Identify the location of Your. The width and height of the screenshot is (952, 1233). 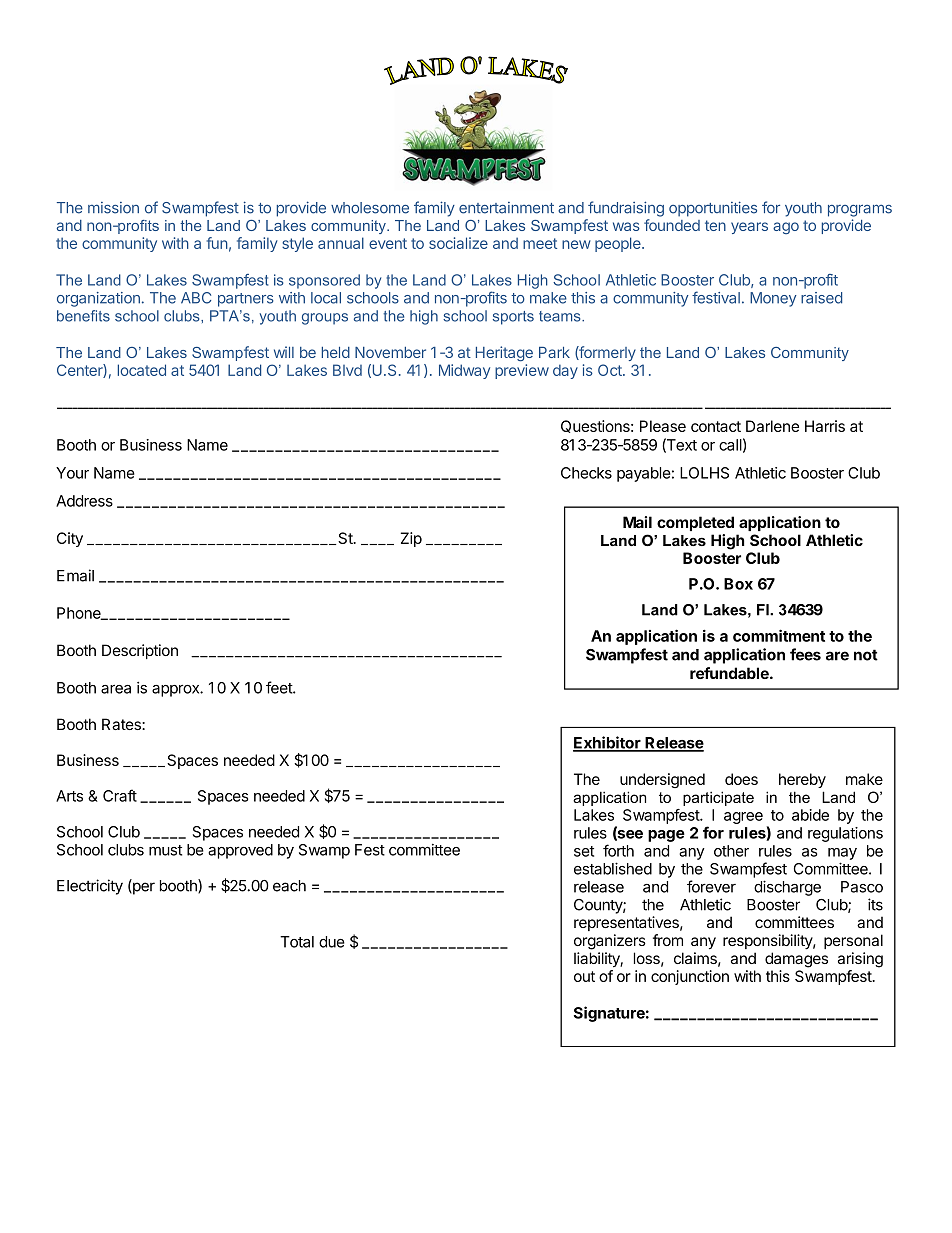
(72, 473).
